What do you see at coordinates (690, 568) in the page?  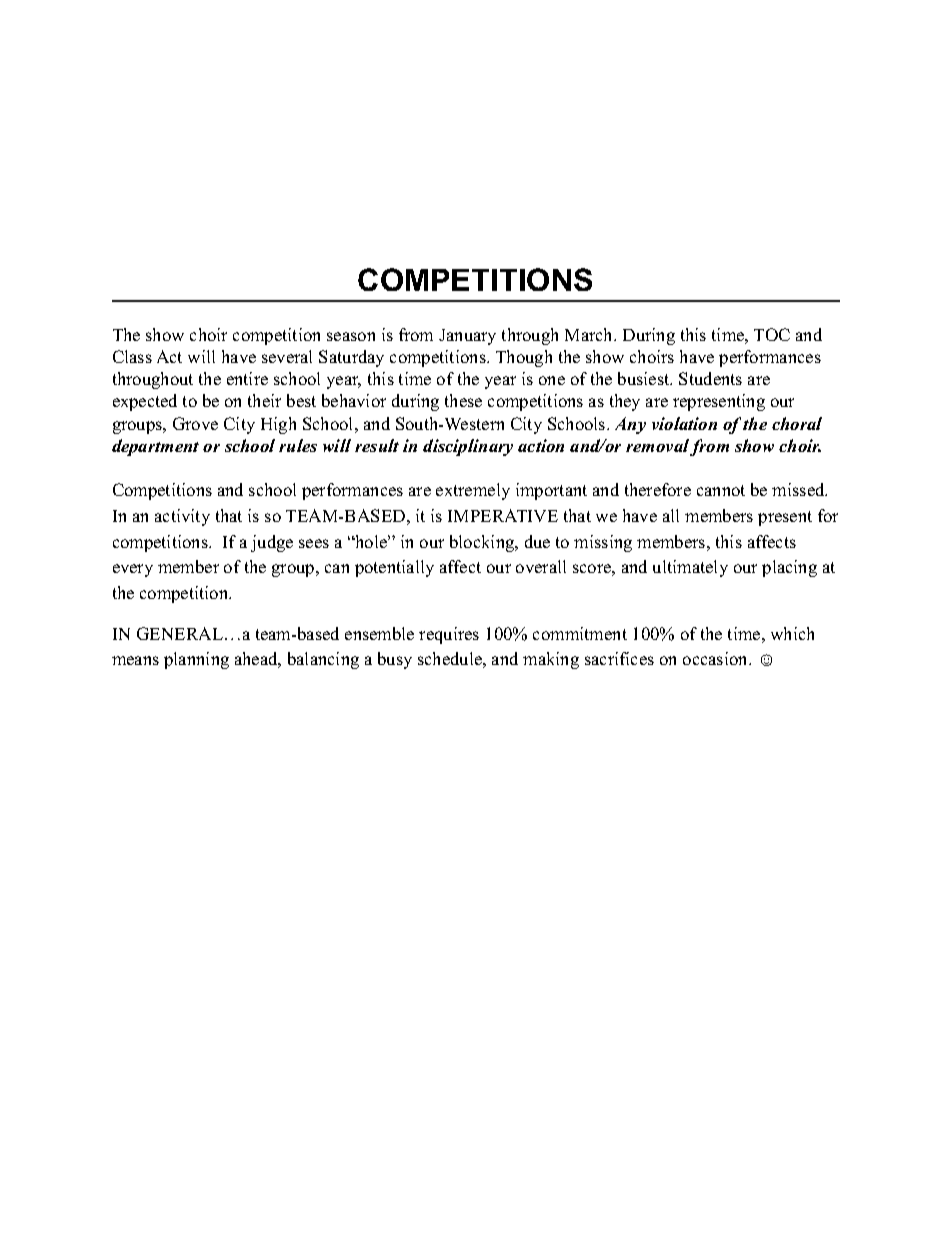 I see `ultimately` at bounding box center [690, 568].
